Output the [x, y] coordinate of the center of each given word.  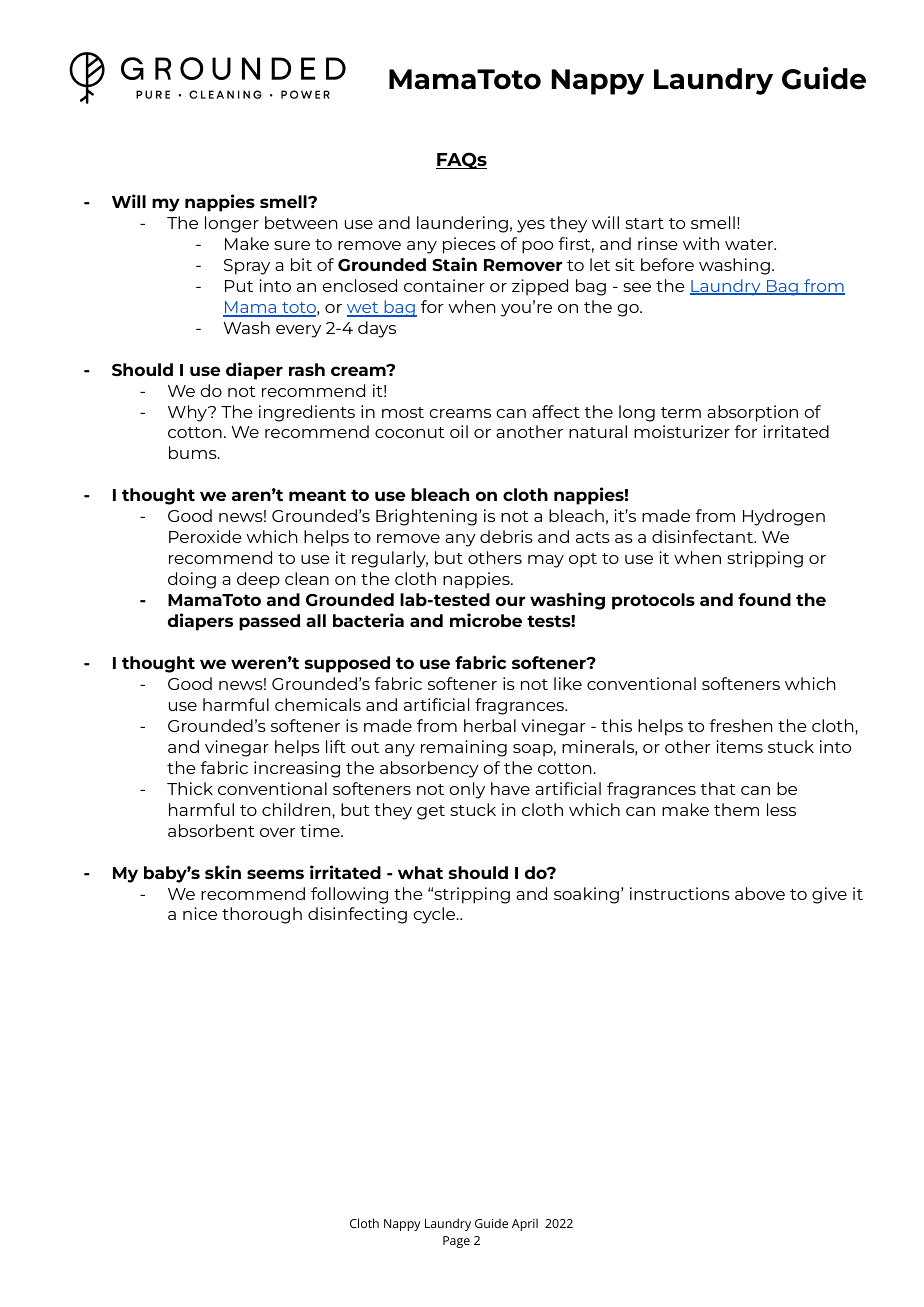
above [760, 893]
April [525, 1224]
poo [537, 247]
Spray [247, 267]
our [510, 601]
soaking [586, 895]
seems [275, 874]
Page [456, 1242]
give [829, 895]
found [764, 599]
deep [258, 580]
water [750, 244]
